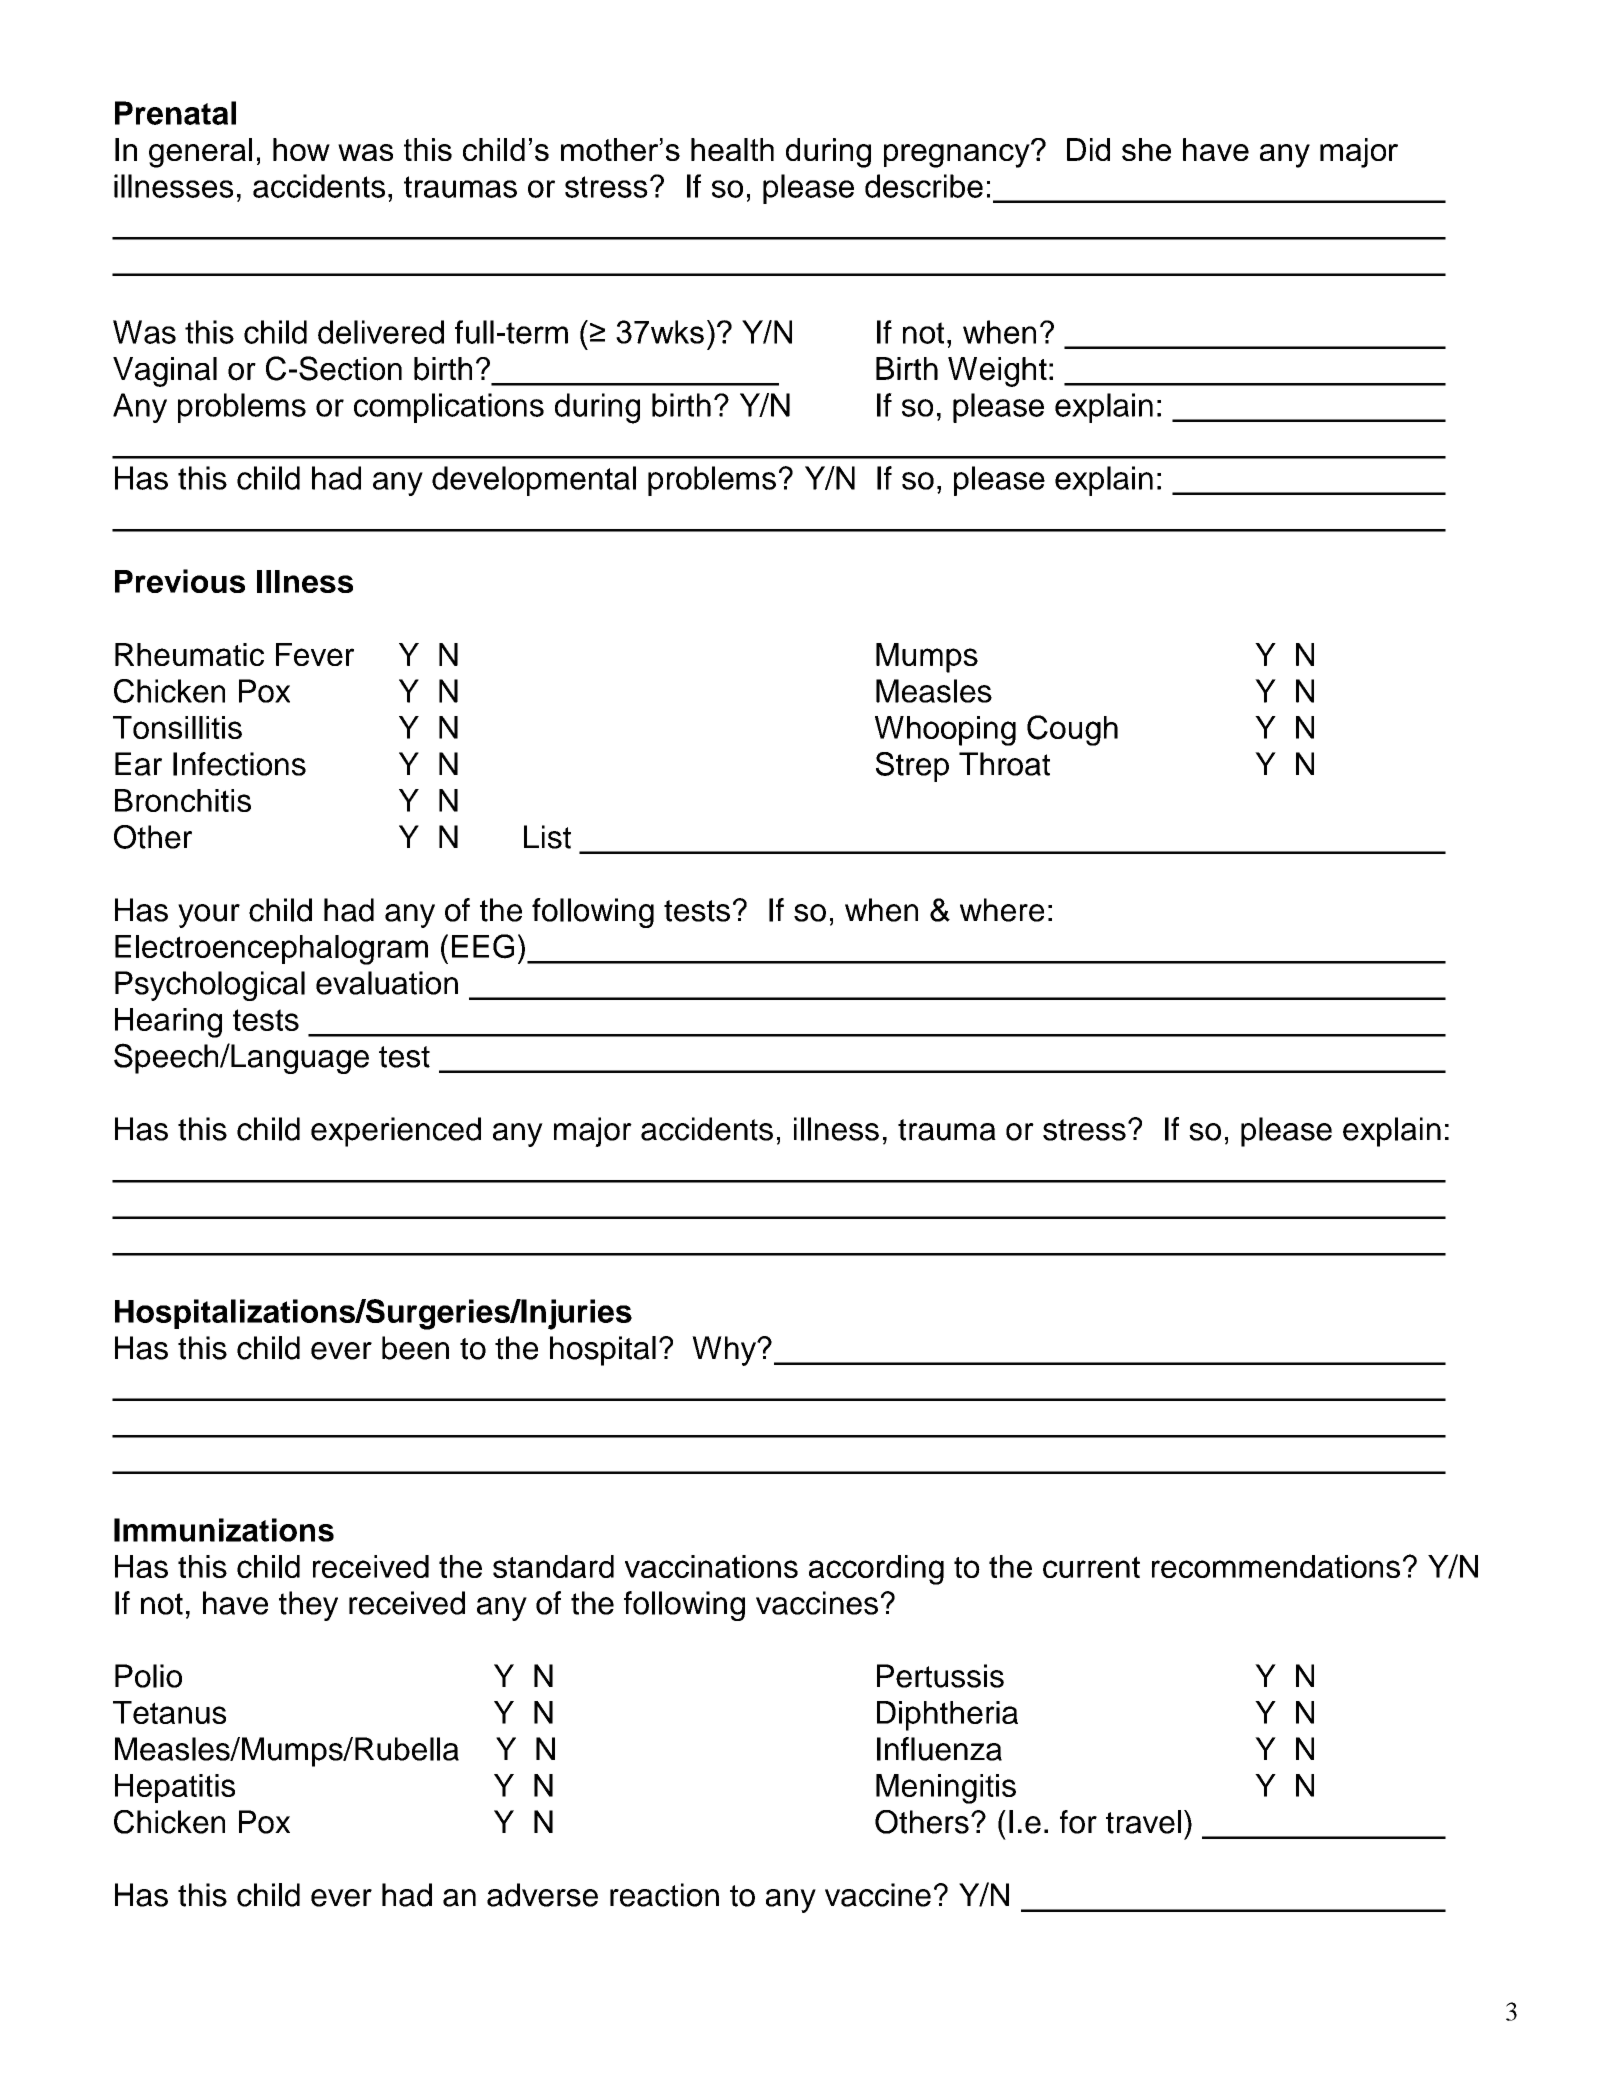 This screenshot has height=2094, width=1618. I want to click on Strep, so click(912, 767).
